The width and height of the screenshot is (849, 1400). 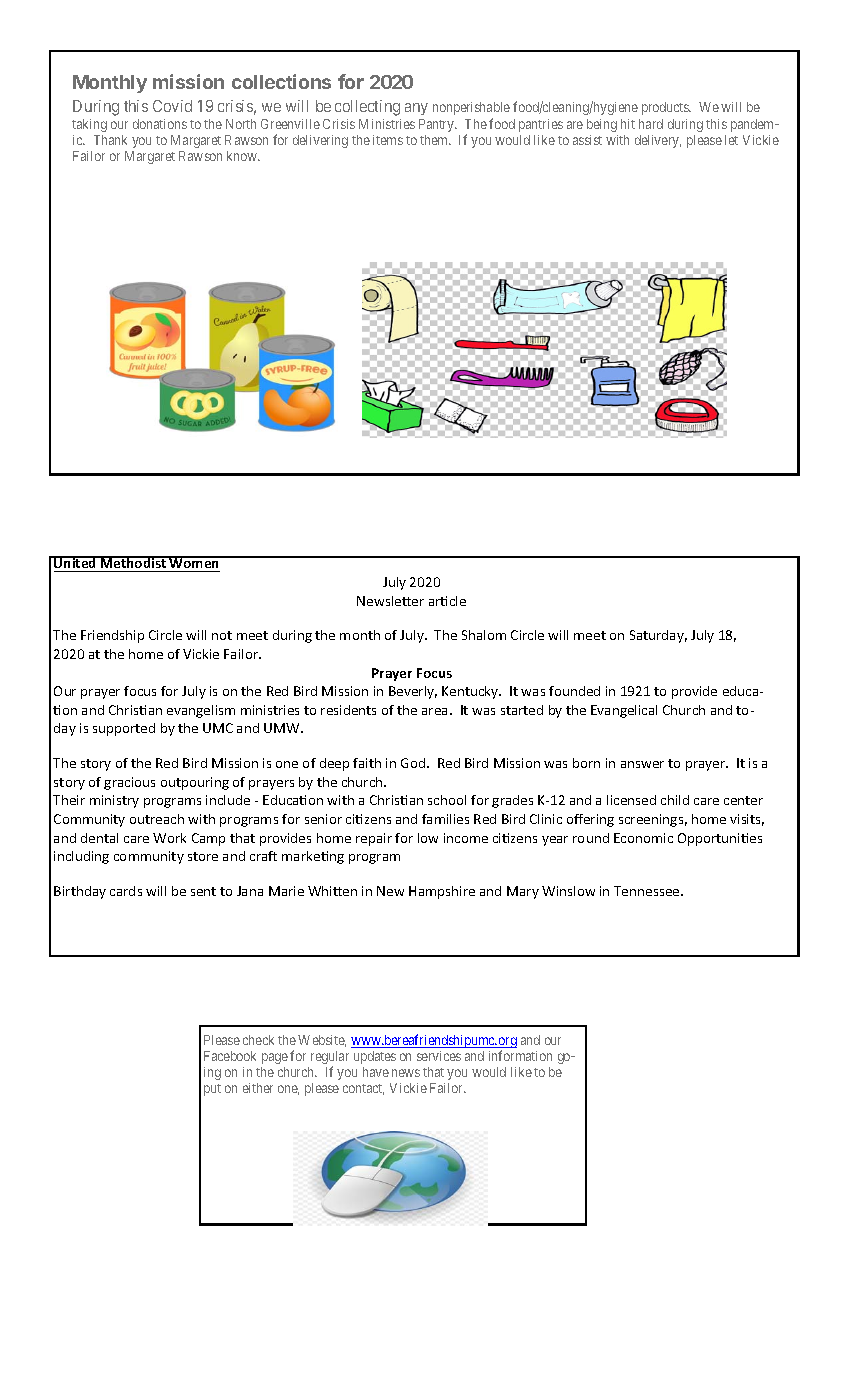 I want to click on hard, so click(x=651, y=124).
